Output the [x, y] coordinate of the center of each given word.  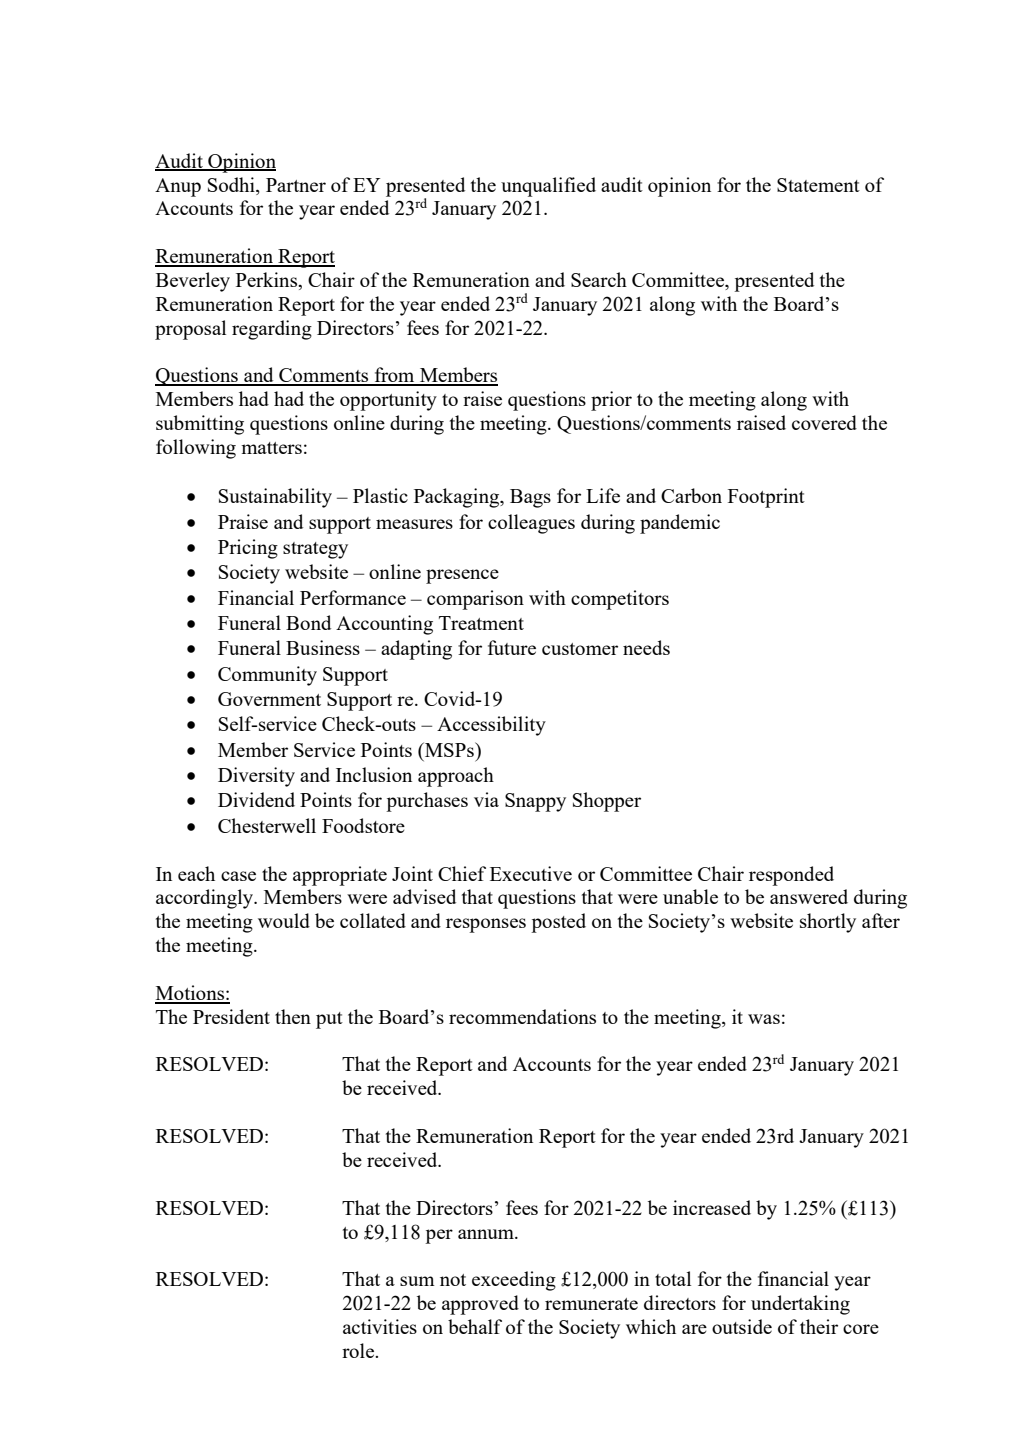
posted [558, 923]
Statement [818, 185]
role [359, 1350]
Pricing [248, 549]
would [284, 920]
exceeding [514, 1281]
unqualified [548, 187]
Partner [296, 185]
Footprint [766, 498]
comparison [475, 600]
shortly [828, 923]
